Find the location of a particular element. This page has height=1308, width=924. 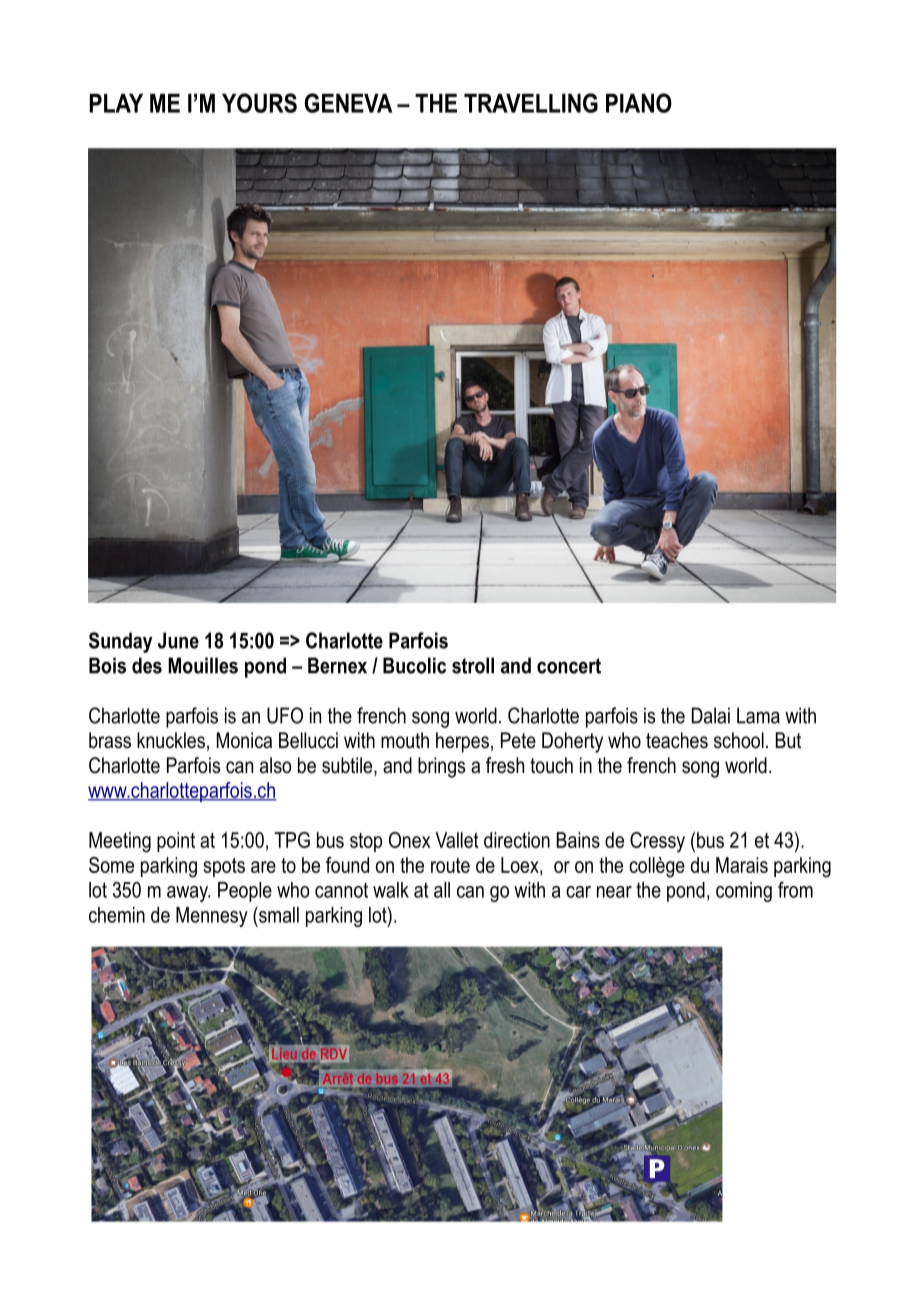

coming is located at coordinates (744, 892).
